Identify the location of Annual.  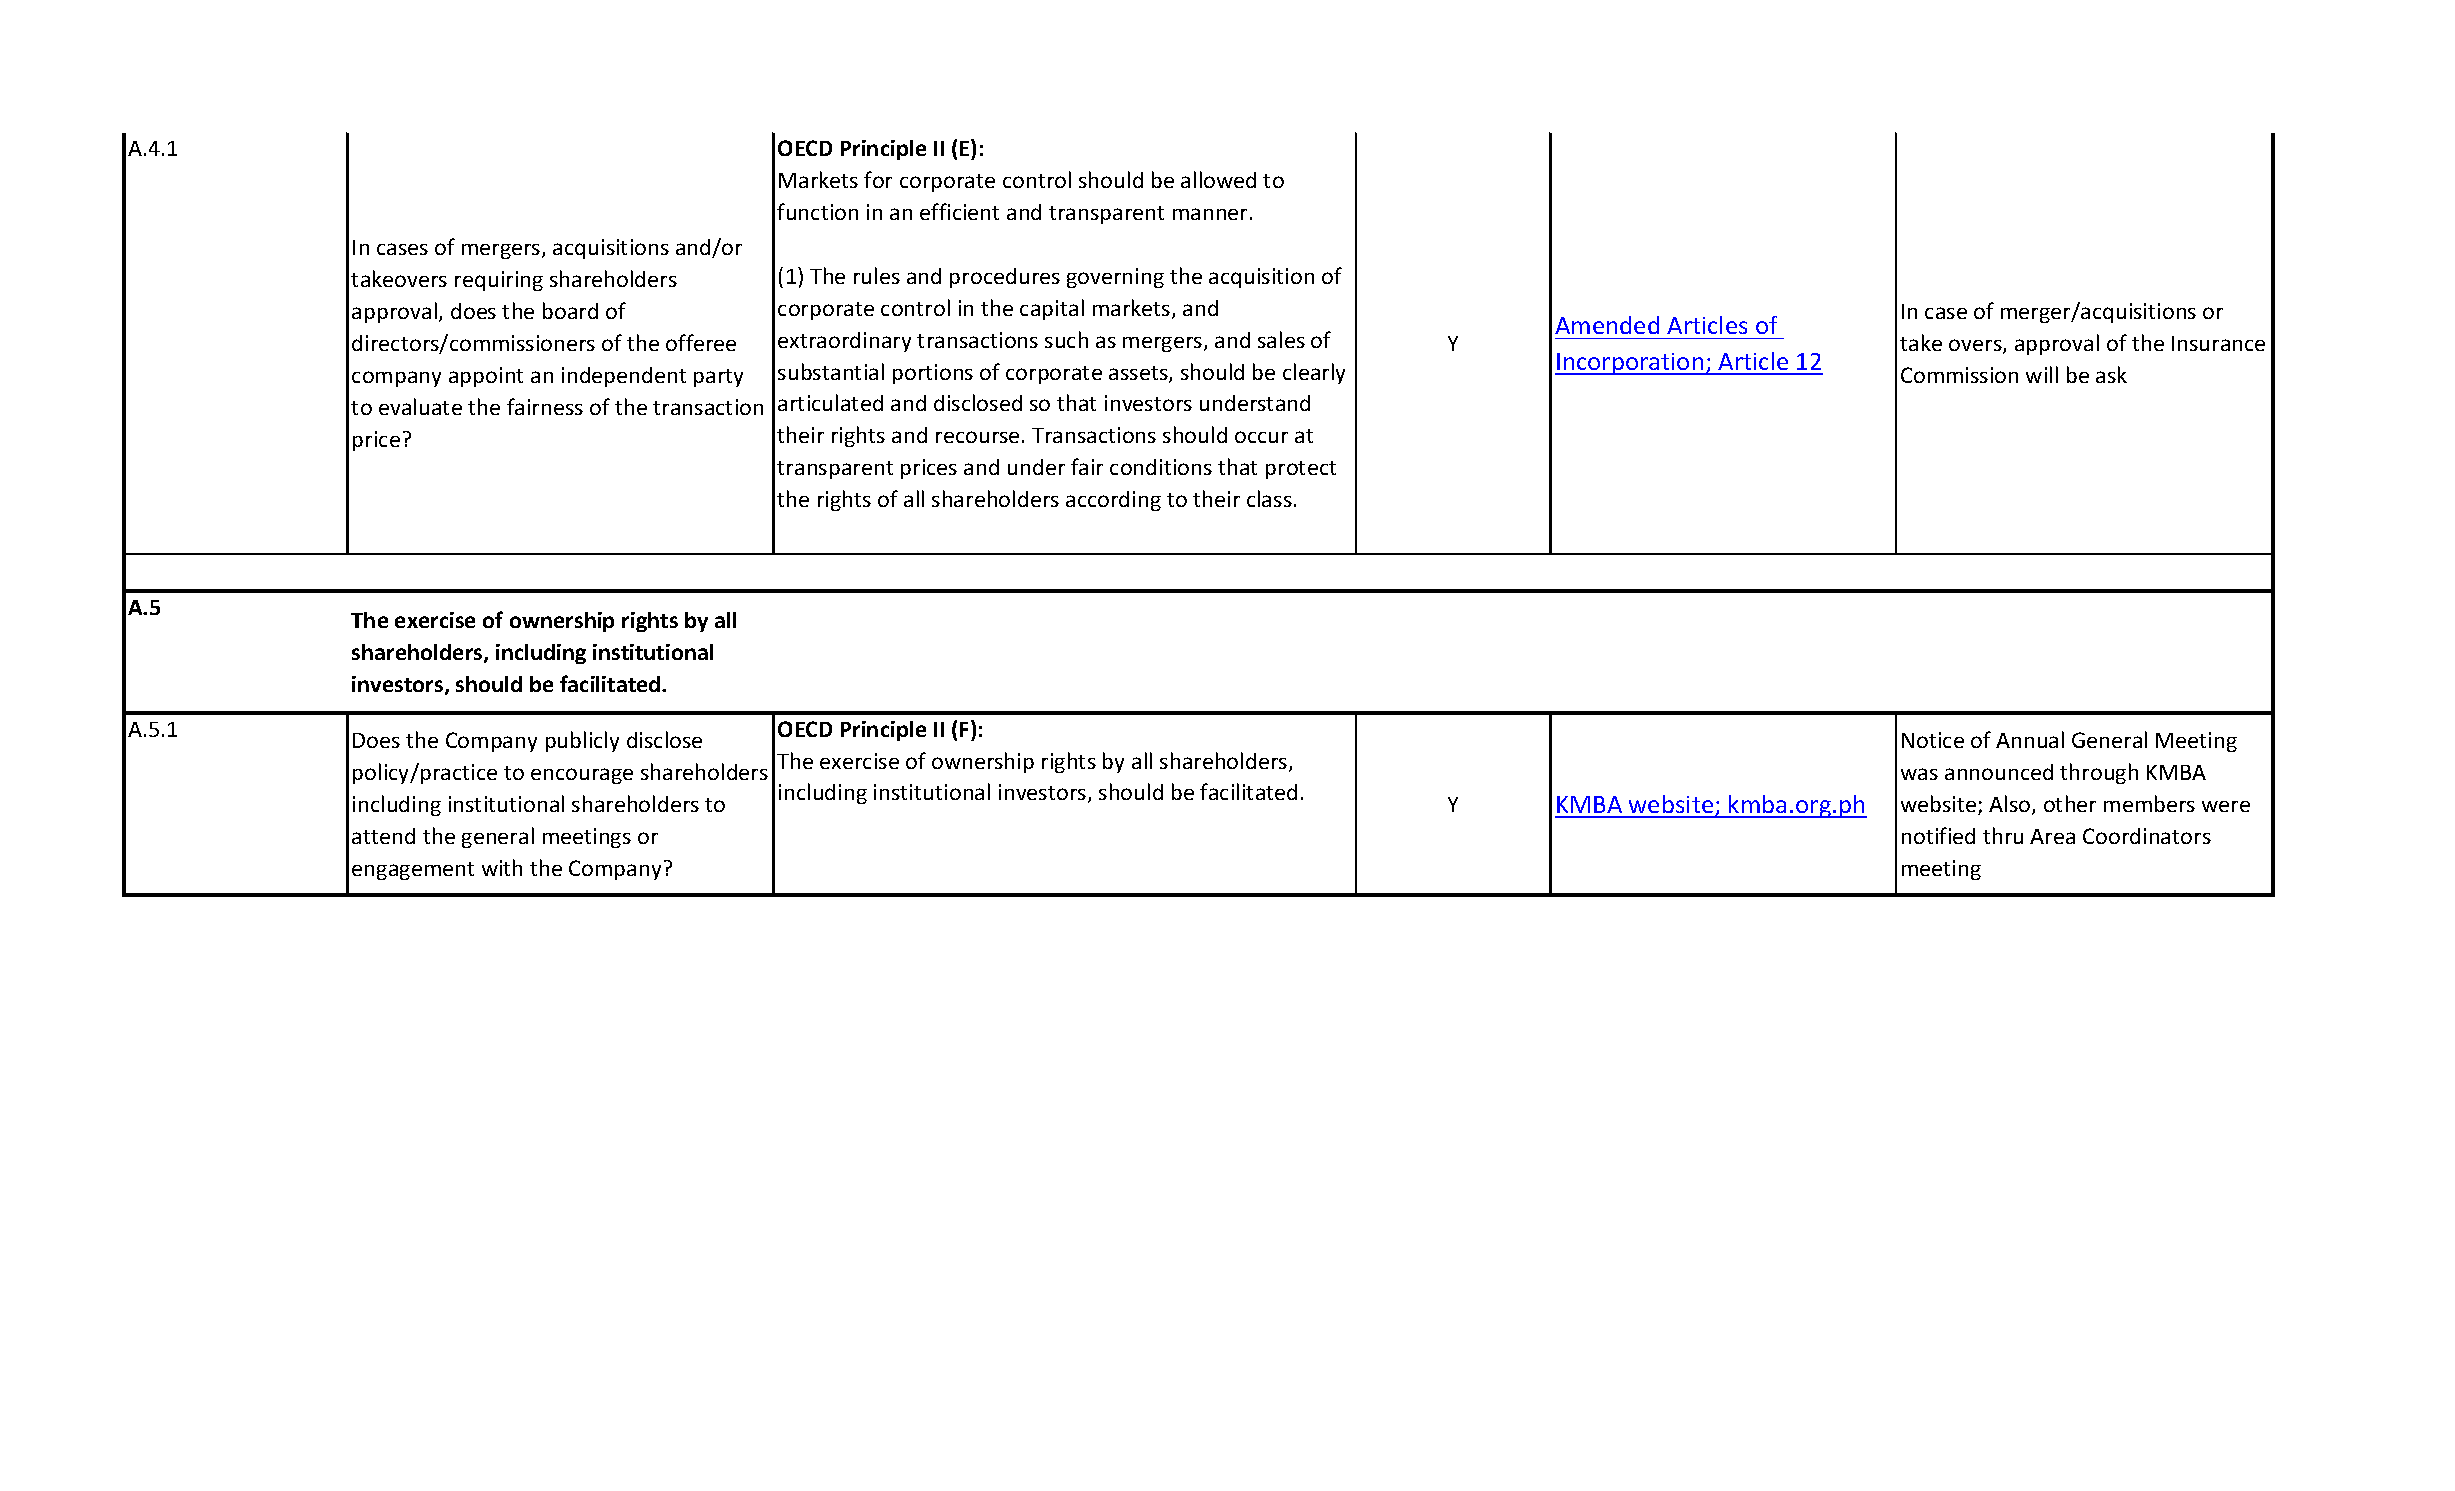
(2030, 739).
